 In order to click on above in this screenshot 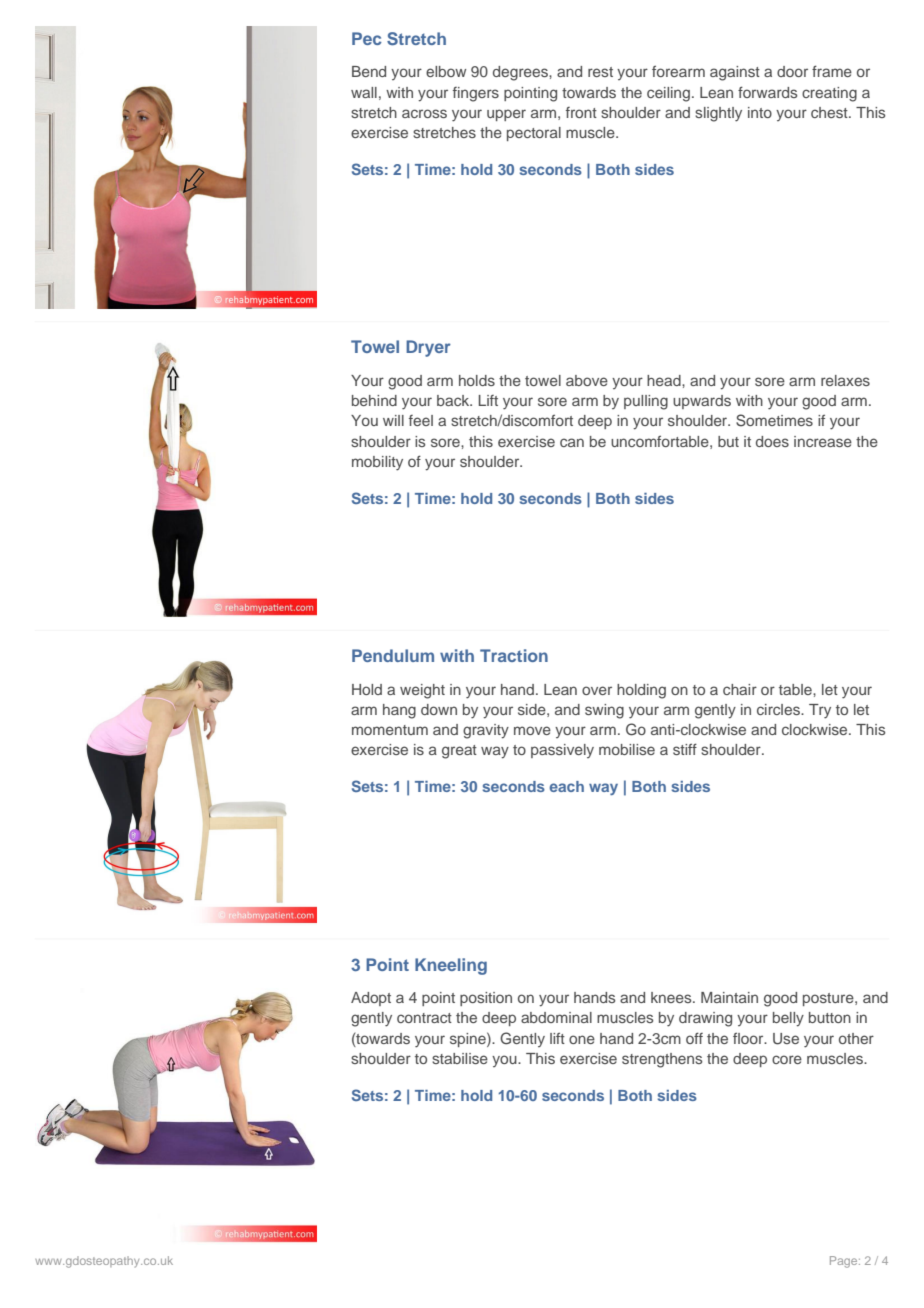, I will do `click(587, 380)`.
